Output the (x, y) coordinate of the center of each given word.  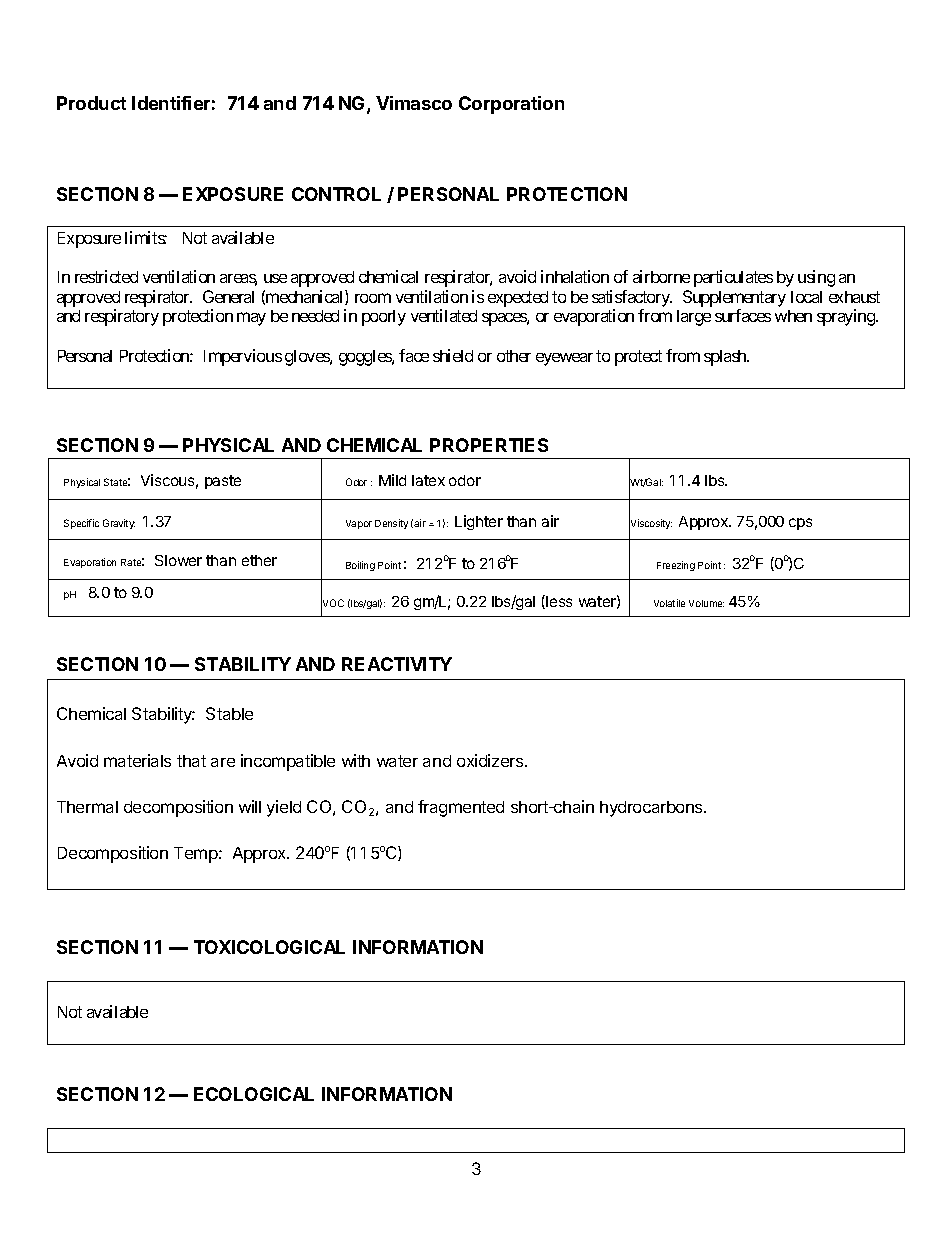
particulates (733, 278)
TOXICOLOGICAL (269, 947)
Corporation (511, 105)
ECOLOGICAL (254, 1094)
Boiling (360, 566)
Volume (706, 603)
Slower (178, 560)
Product (91, 103)
